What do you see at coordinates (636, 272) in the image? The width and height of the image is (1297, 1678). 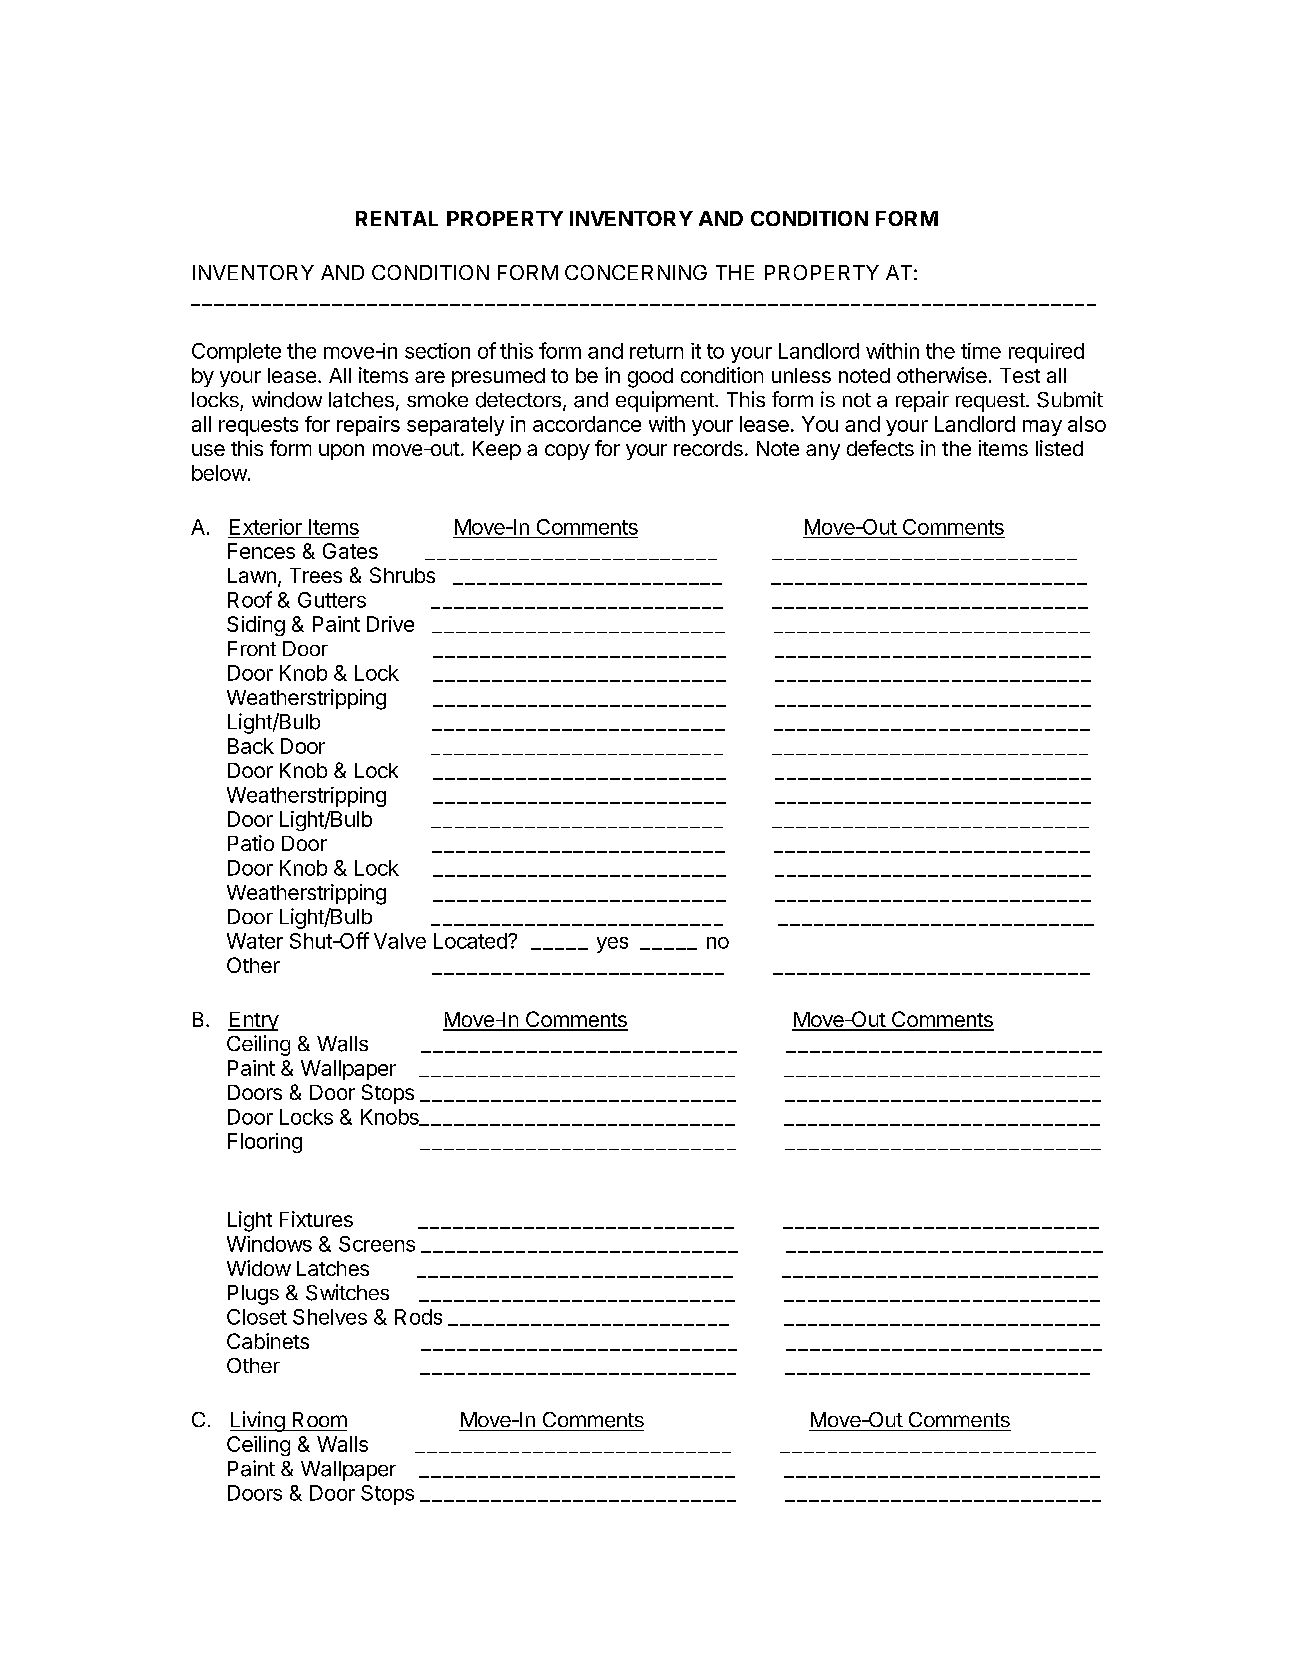 I see `CONCERNING` at bounding box center [636, 272].
